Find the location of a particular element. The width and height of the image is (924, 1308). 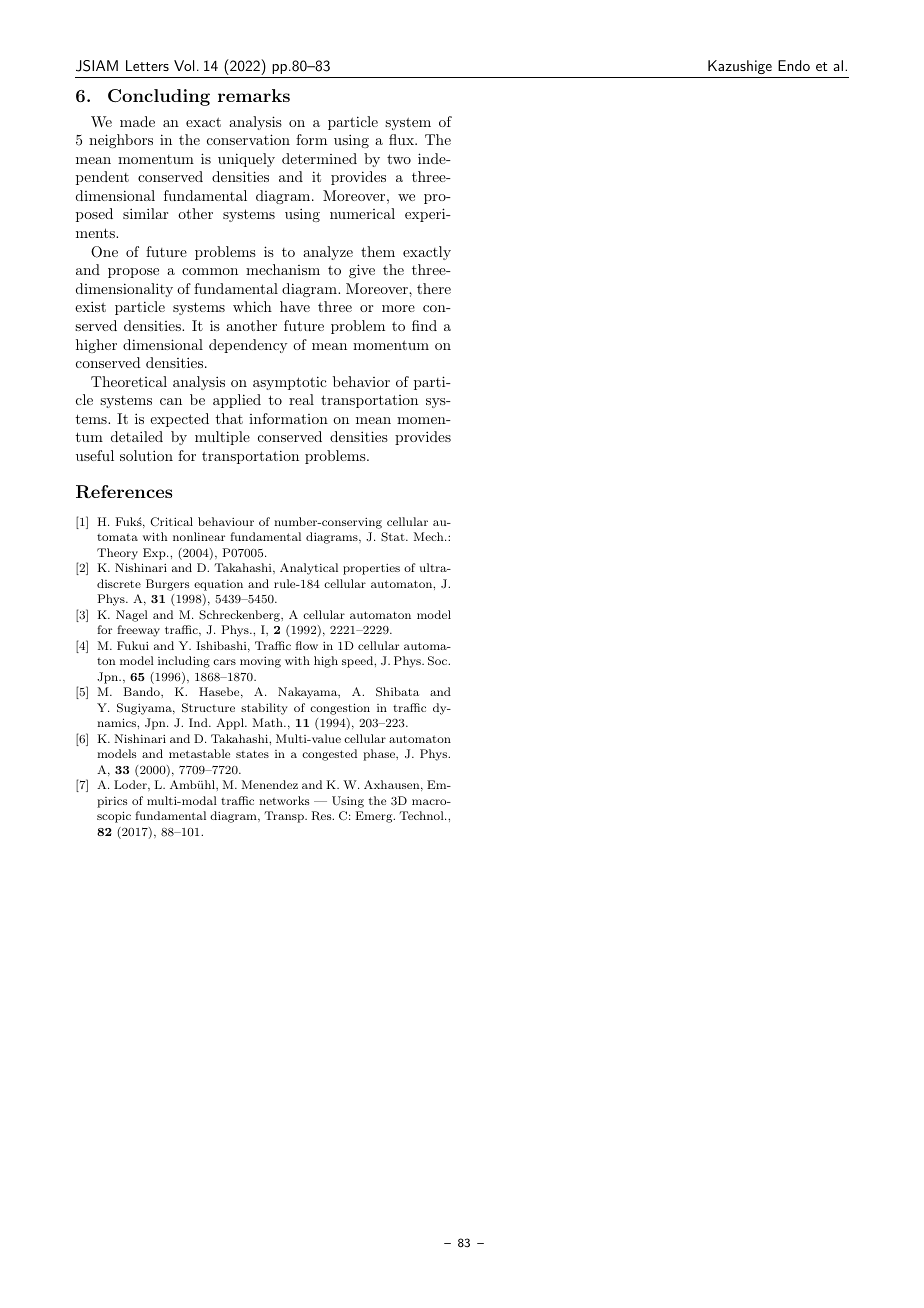

metastable is located at coordinates (199, 753).
